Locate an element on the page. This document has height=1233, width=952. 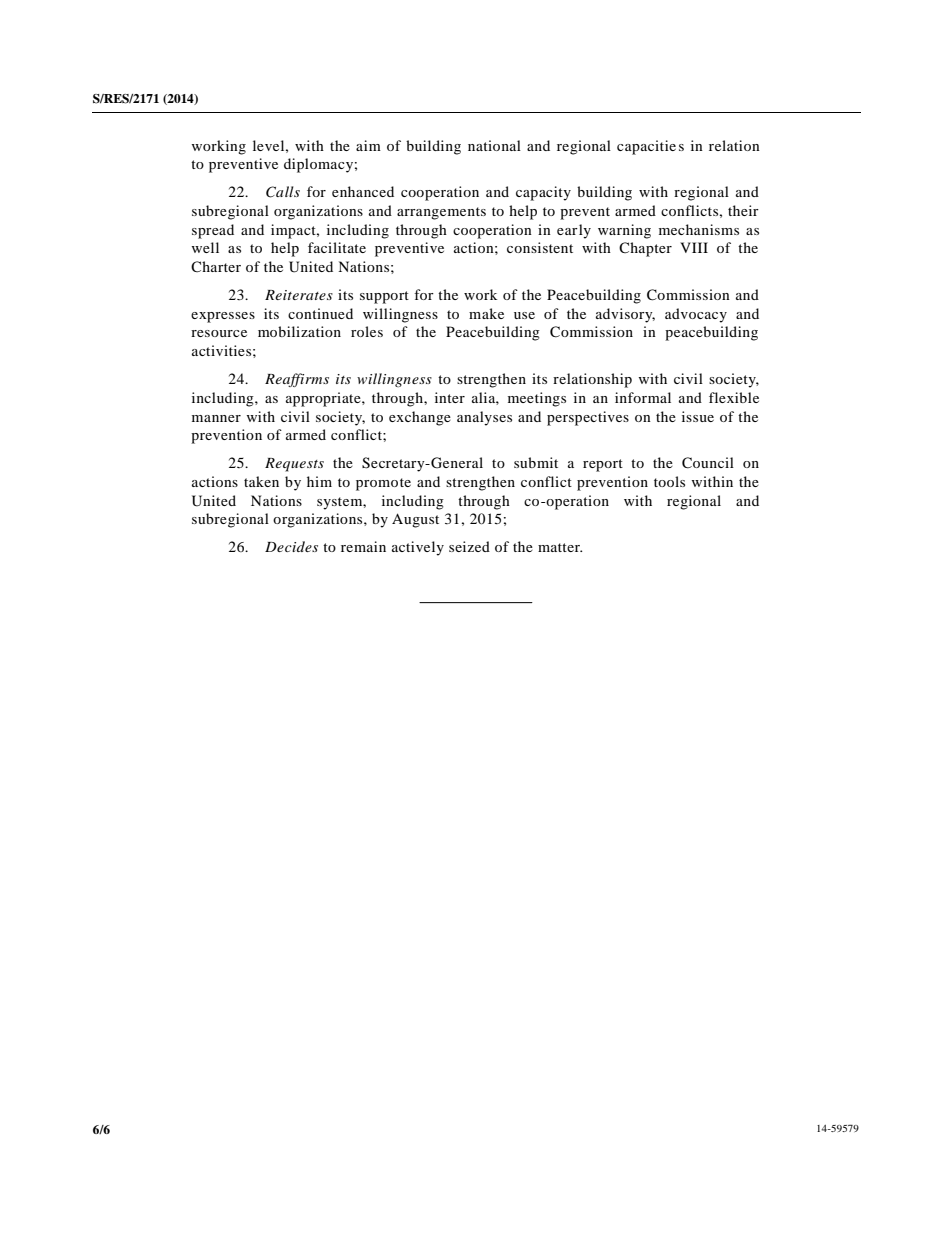
advocacy is located at coordinates (696, 315).
